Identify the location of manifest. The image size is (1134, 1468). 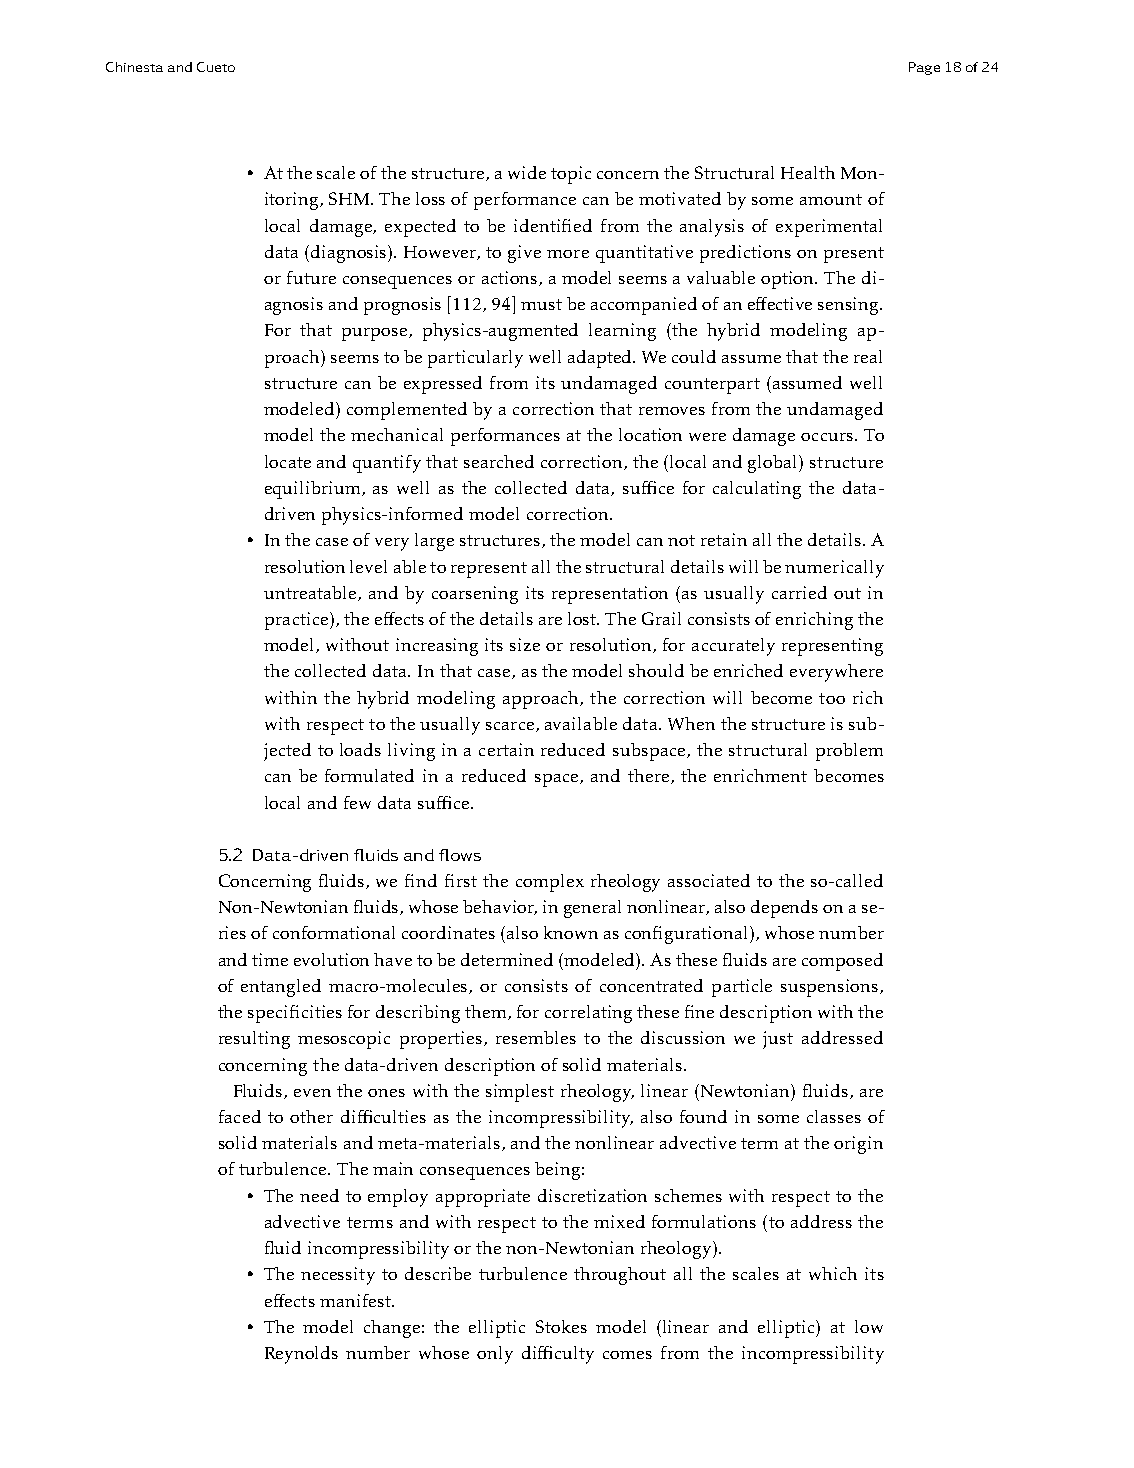
(356, 1300).
